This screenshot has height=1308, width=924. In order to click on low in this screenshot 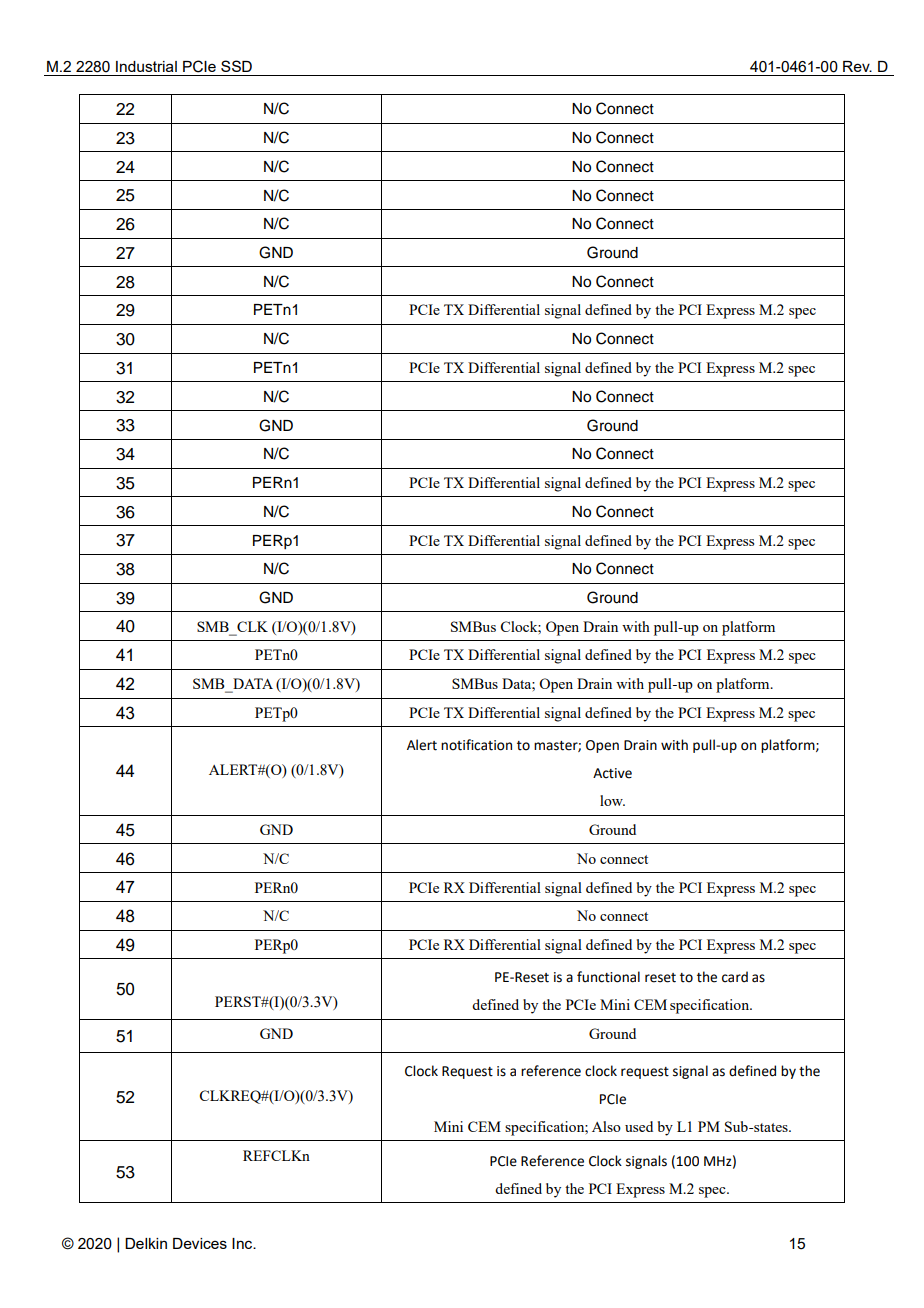, I will do `click(612, 800)`.
